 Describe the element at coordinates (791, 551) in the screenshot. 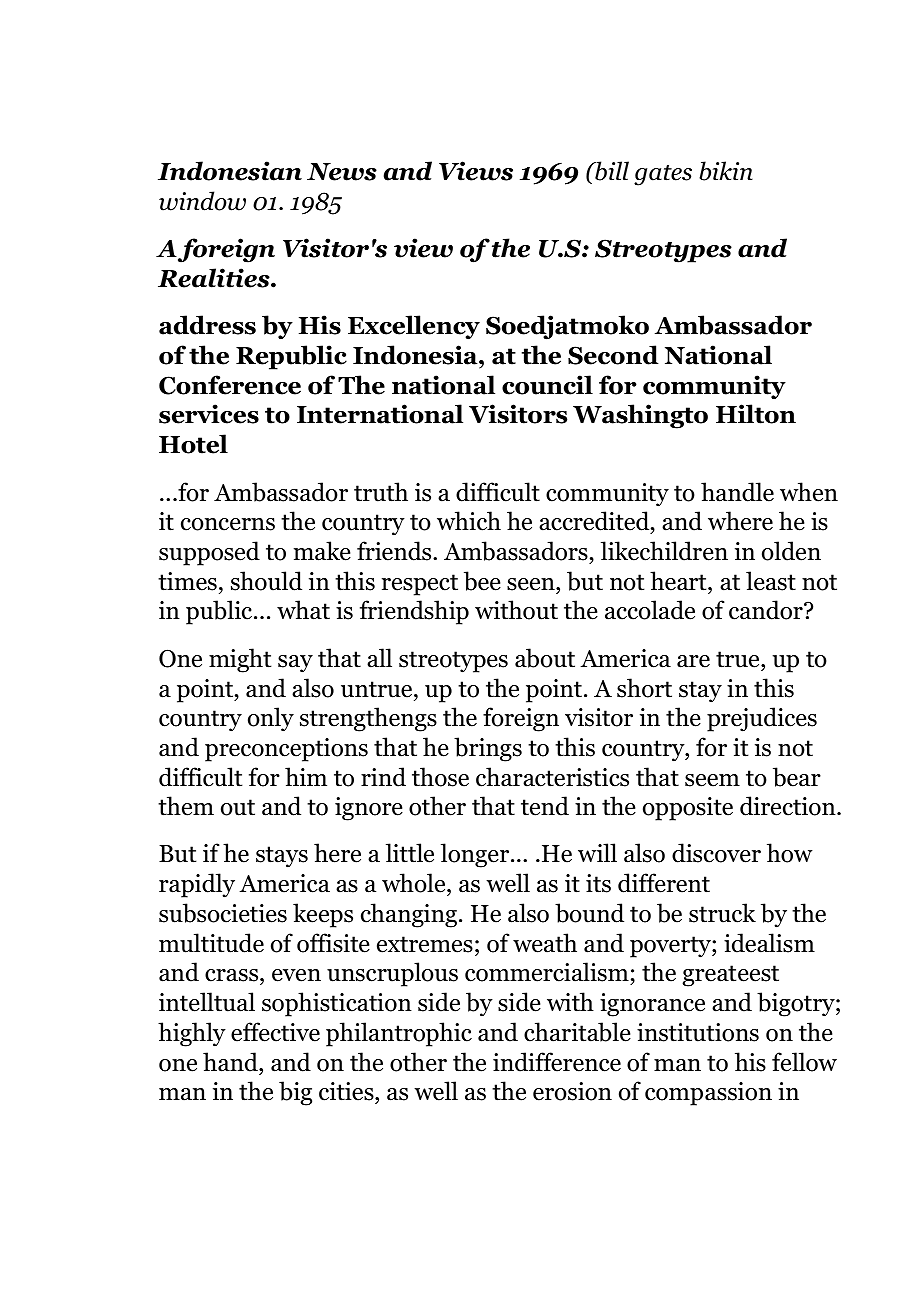

I see `olden` at that location.
